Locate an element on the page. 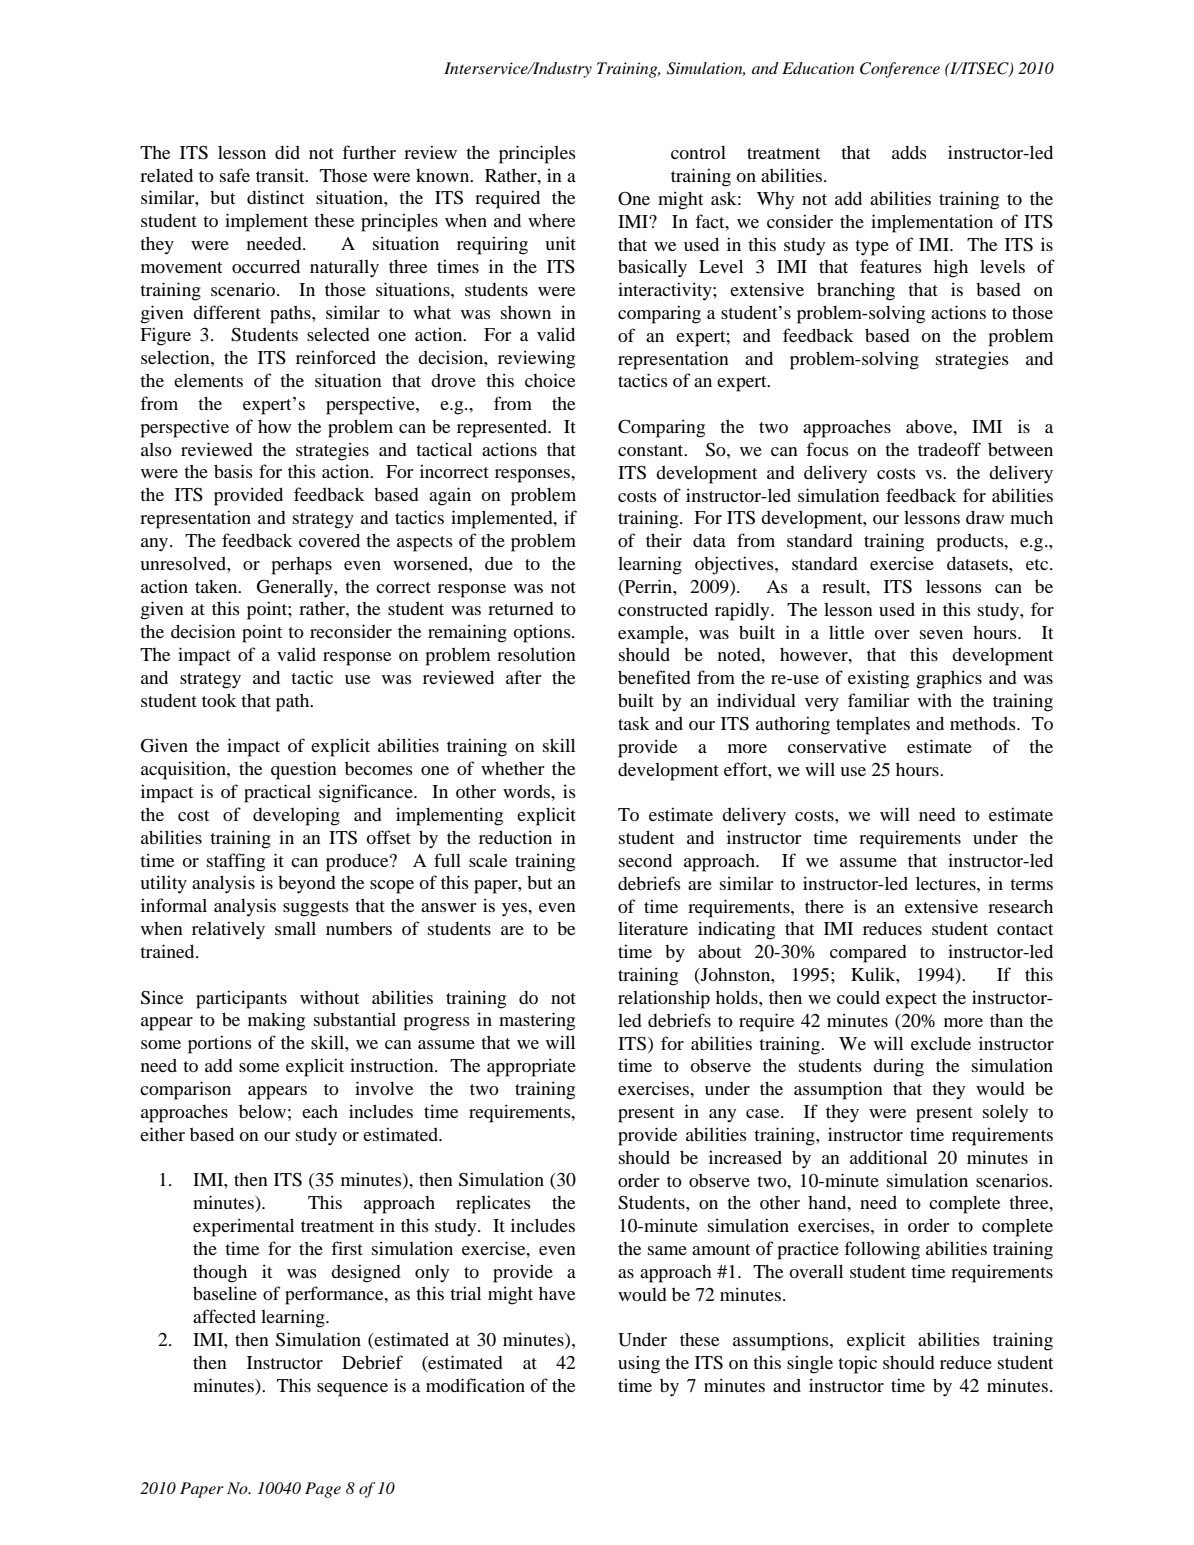 The height and width of the image is (1545, 1194). methods is located at coordinates (984, 723).
